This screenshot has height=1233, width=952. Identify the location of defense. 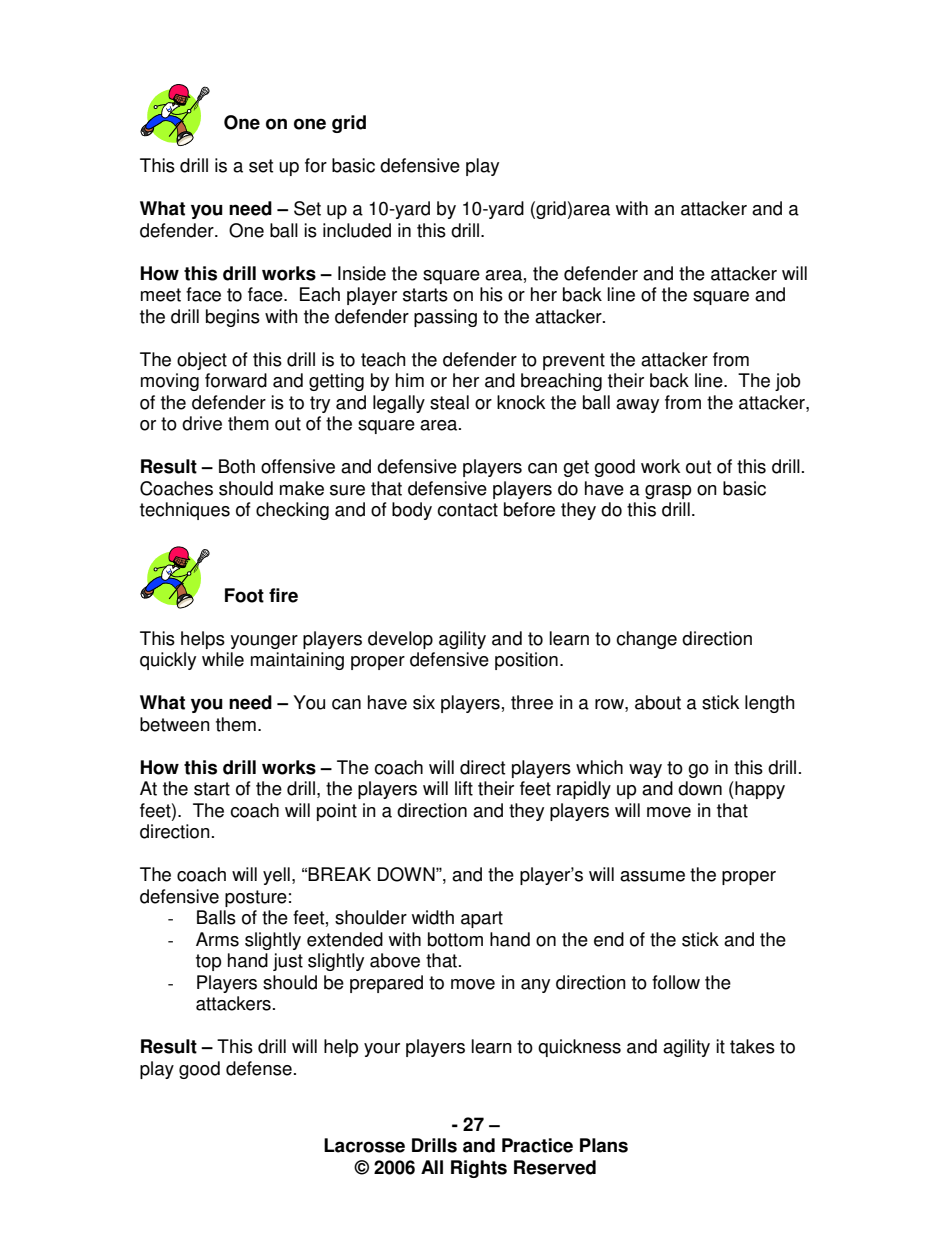
(259, 1068).
